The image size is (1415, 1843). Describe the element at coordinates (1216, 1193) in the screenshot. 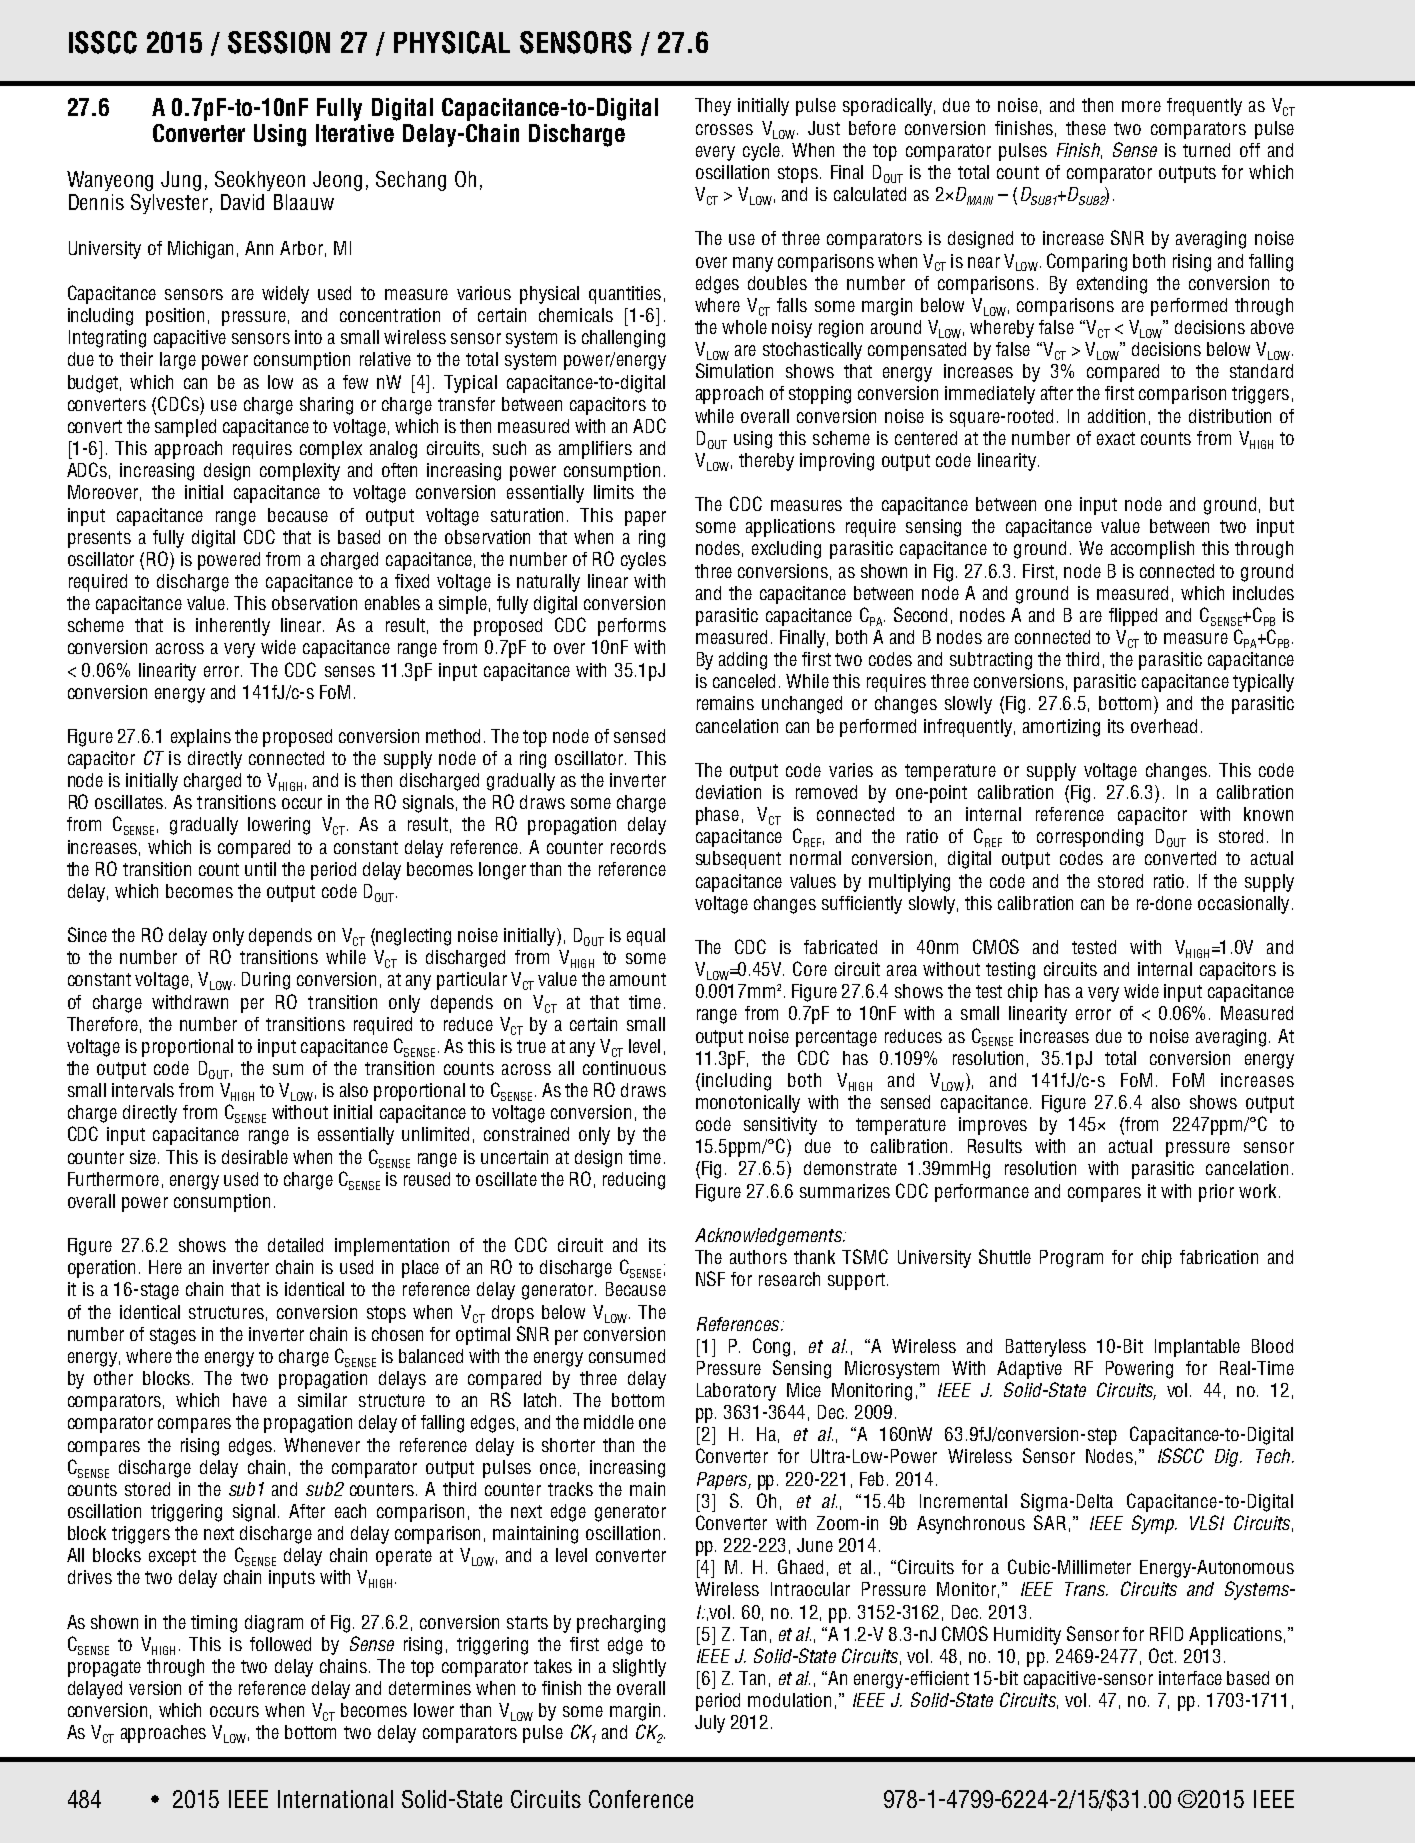

I see `prior` at that location.
